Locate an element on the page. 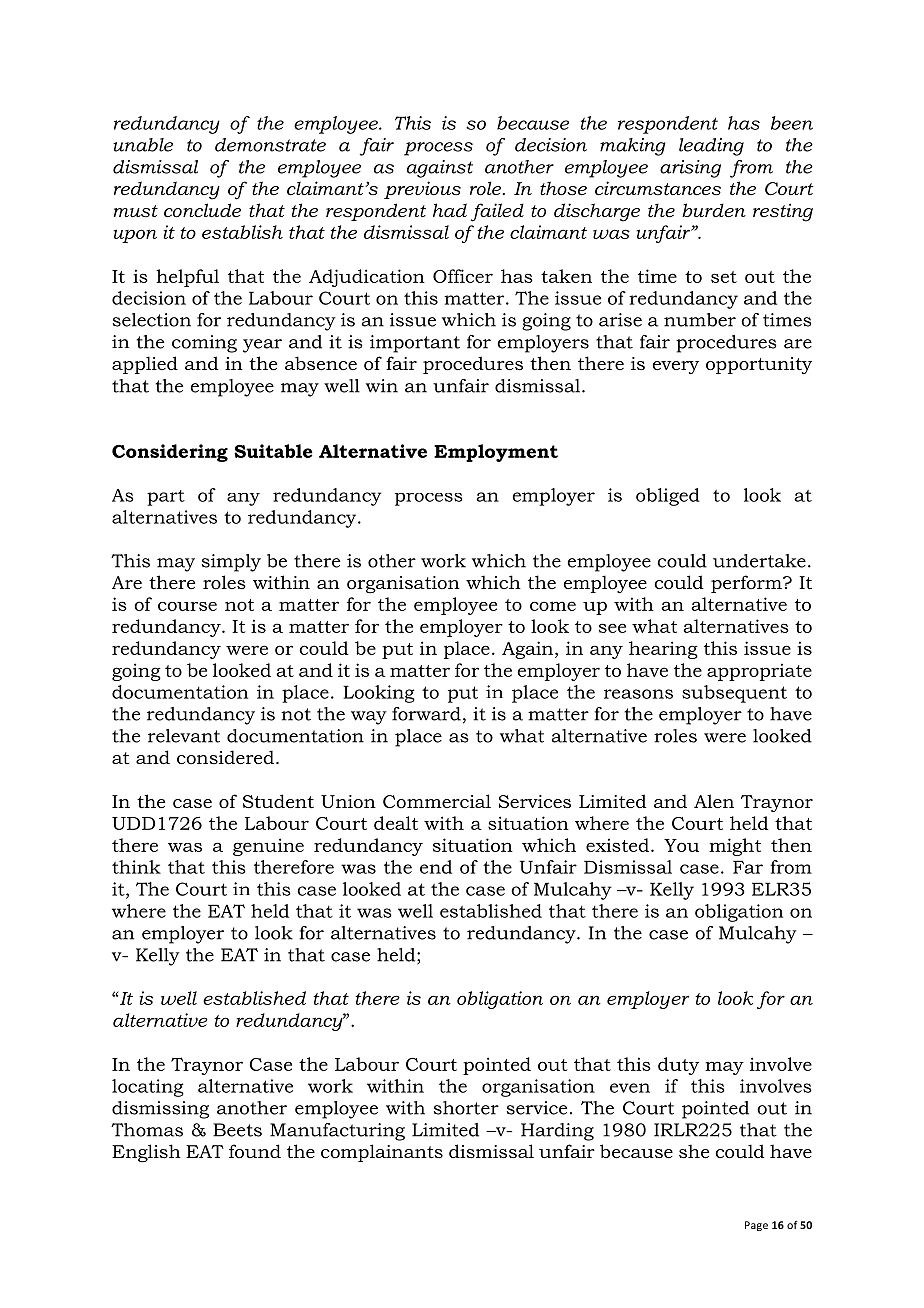 The height and width of the image is (1308, 924). think is located at coordinates (136, 867).
